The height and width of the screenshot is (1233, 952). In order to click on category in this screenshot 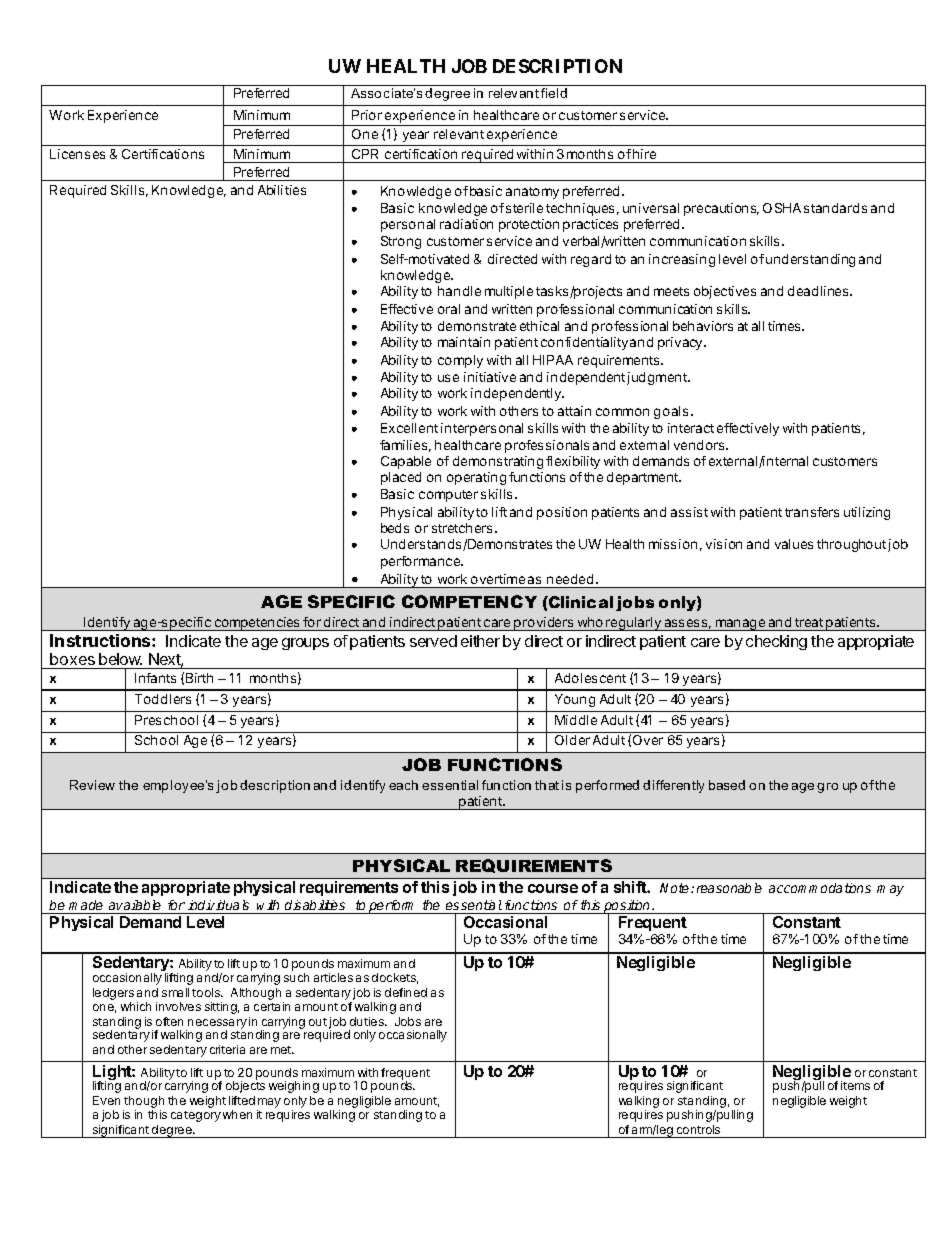, I will do `click(196, 1116)`.
